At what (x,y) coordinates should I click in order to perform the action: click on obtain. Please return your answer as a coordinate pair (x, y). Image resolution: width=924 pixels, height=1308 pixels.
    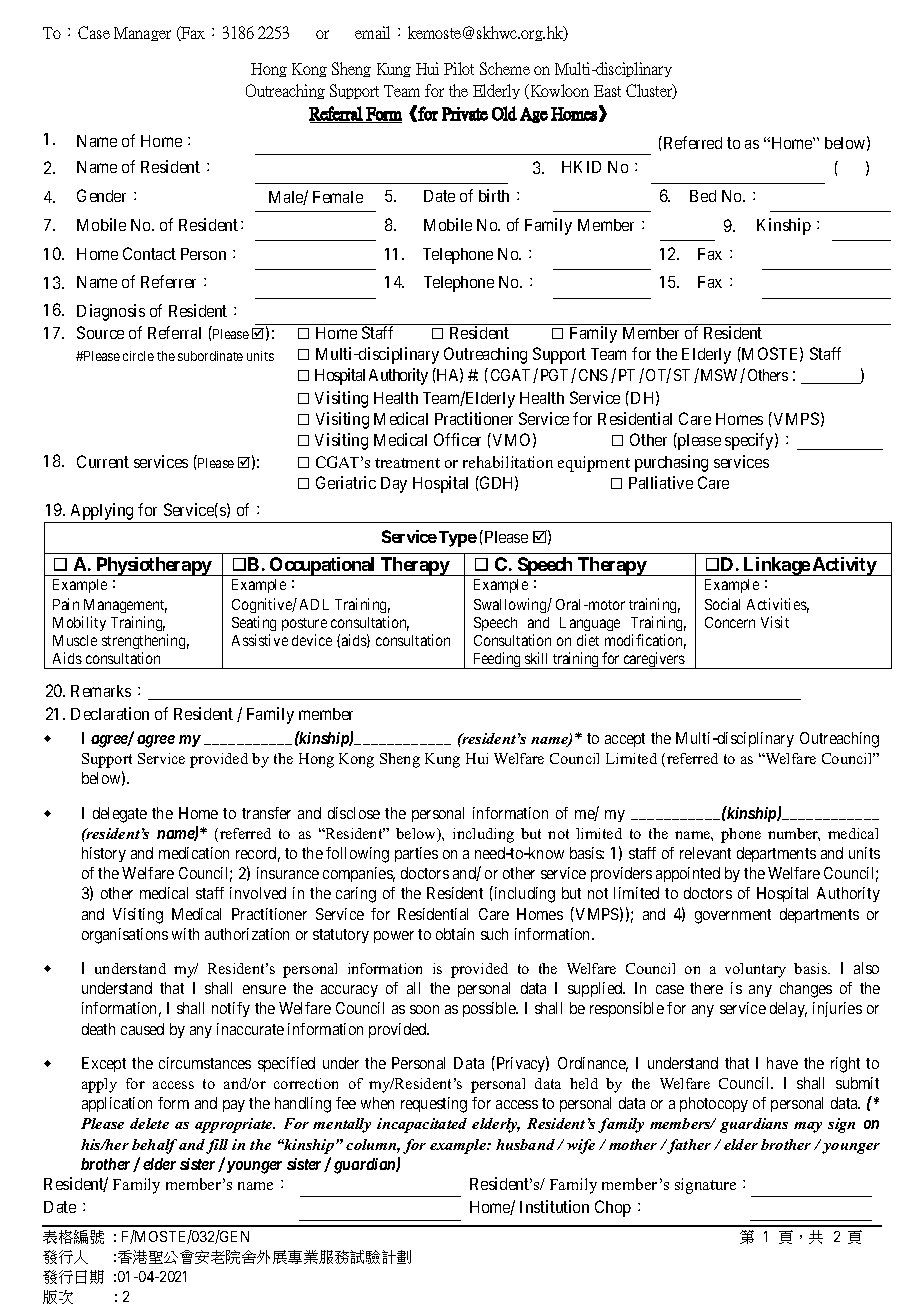
    Looking at the image, I should click on (455, 934).
